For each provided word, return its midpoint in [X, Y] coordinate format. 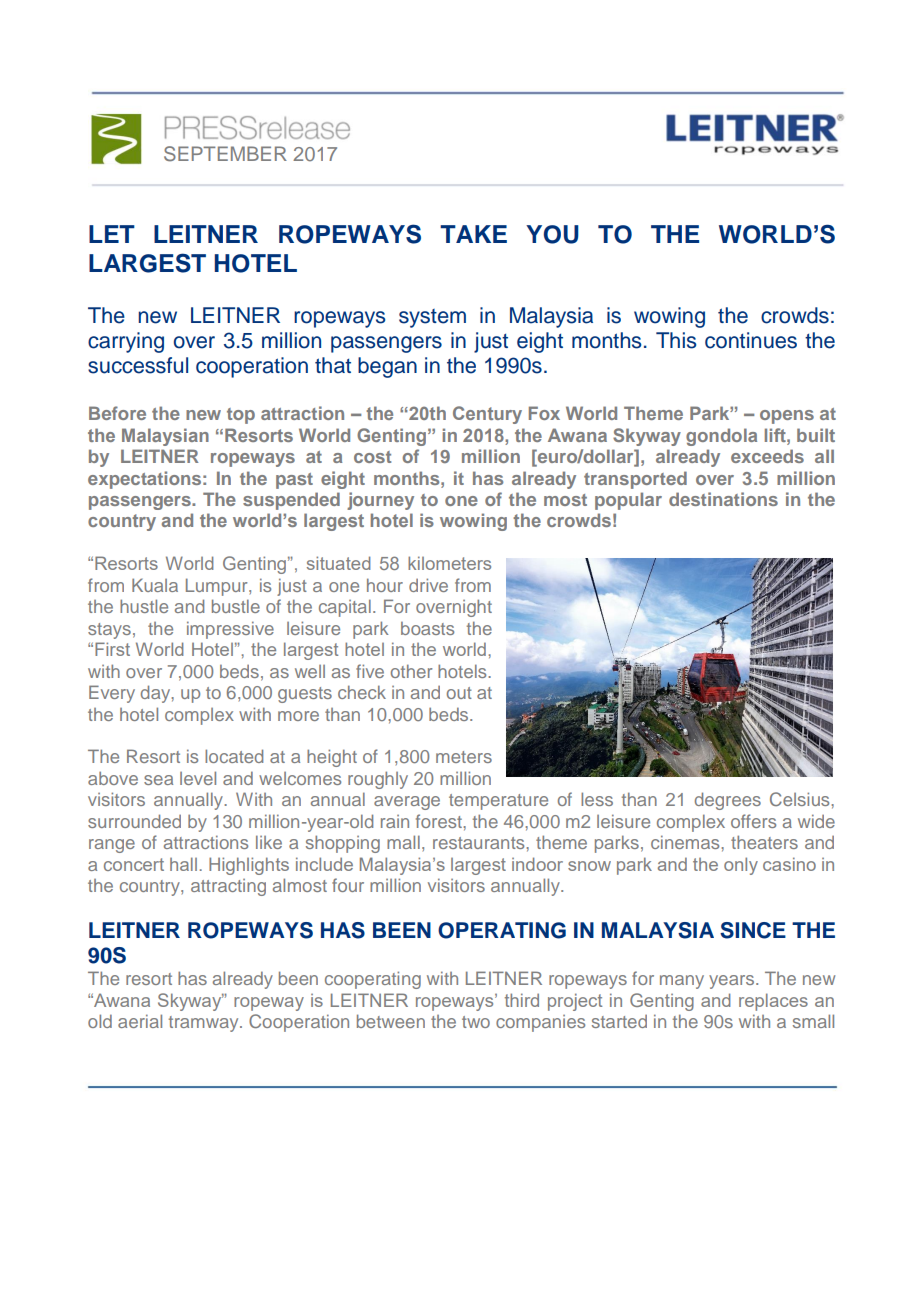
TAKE [473, 234]
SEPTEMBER [225, 154]
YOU [552, 234]
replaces [773, 1002]
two [476, 1022]
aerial [140, 1021]
